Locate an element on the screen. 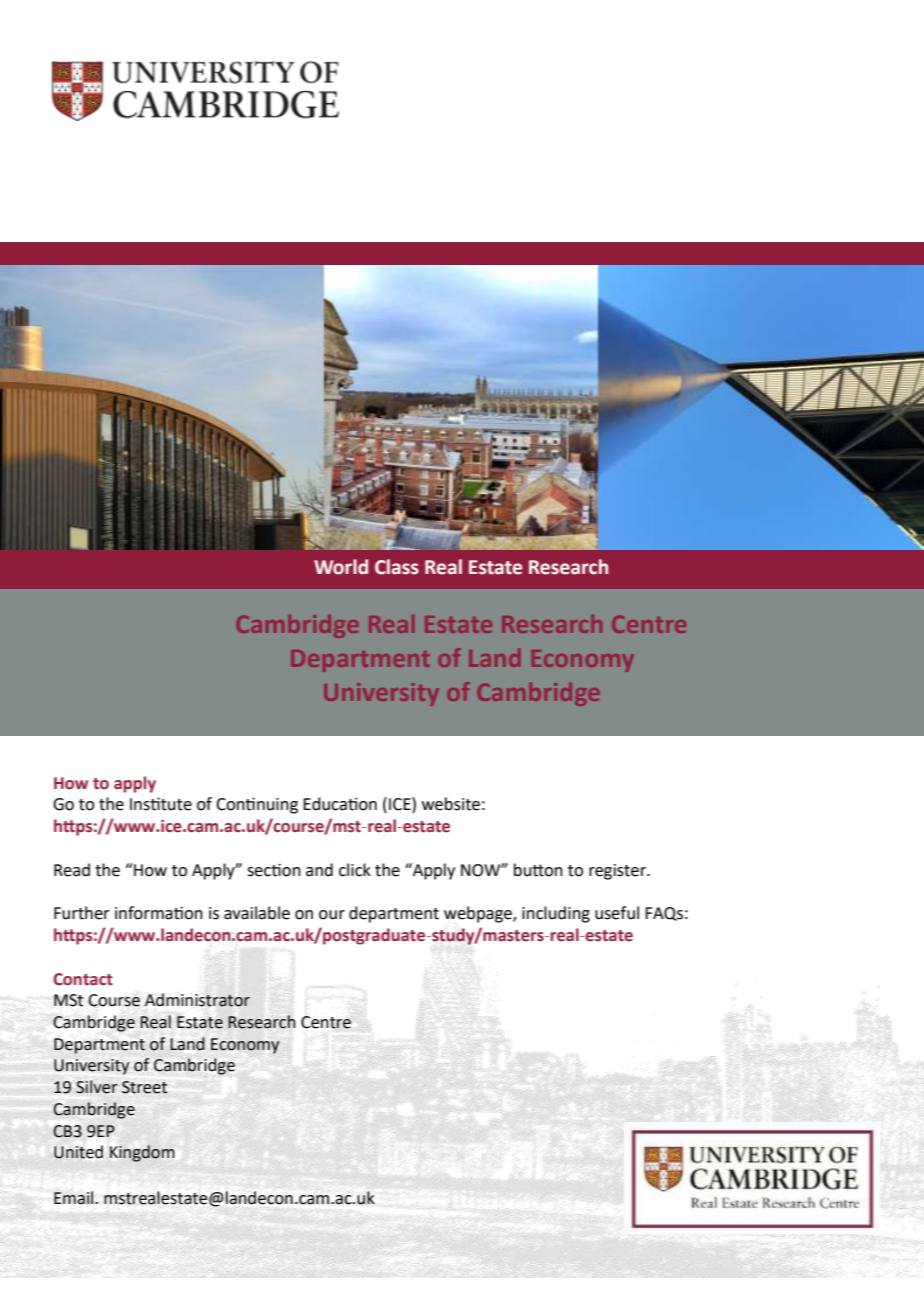 The height and width of the screenshot is (1308, 924). Class is located at coordinates (397, 567).
